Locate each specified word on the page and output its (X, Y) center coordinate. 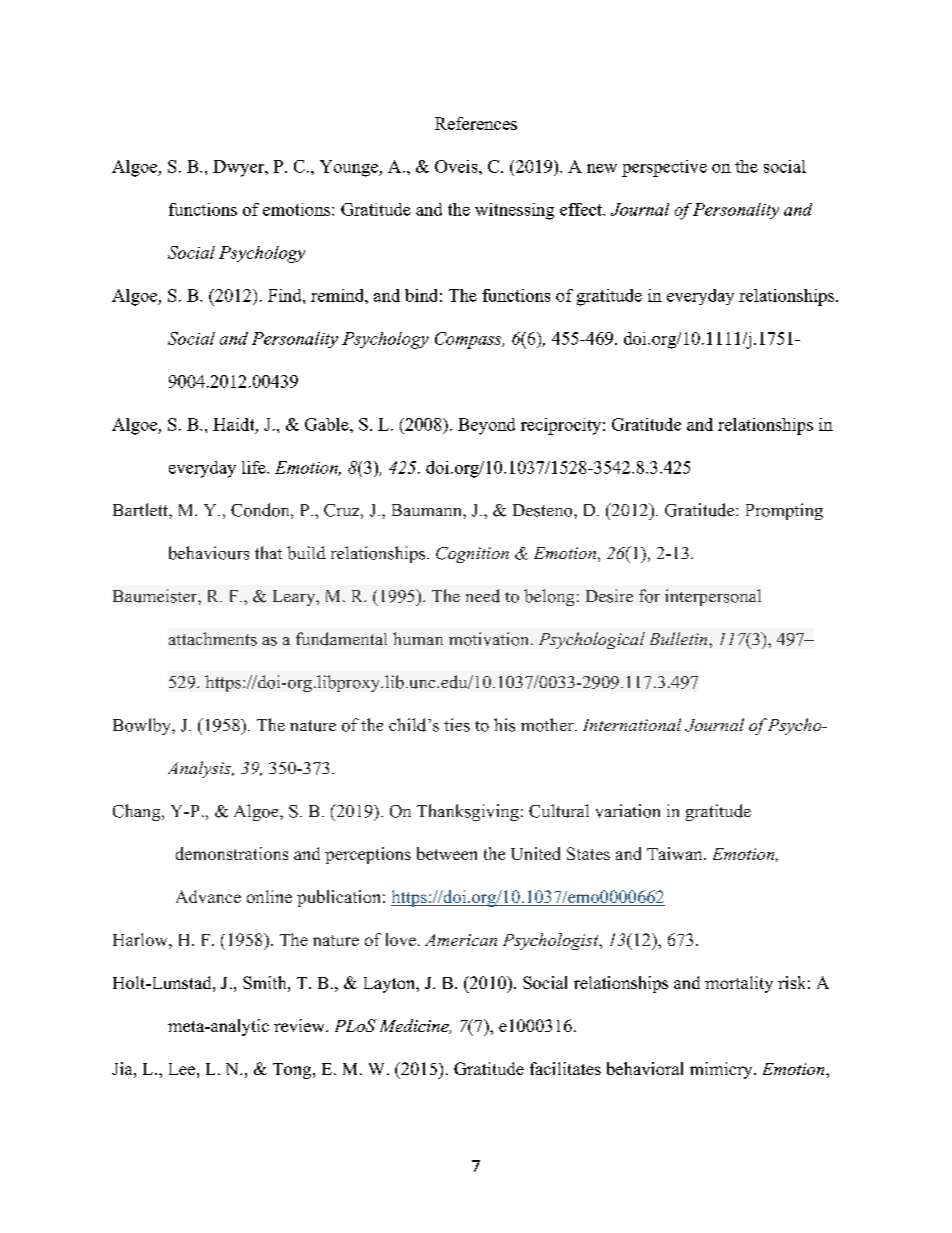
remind (338, 295)
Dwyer (239, 168)
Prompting (784, 511)
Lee (182, 1069)
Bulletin (680, 638)
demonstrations (232, 853)
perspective (664, 168)
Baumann (428, 510)
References (476, 123)
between (447, 853)
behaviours (209, 553)
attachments (213, 639)
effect (582, 209)
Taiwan (676, 853)
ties (457, 725)
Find (286, 295)
